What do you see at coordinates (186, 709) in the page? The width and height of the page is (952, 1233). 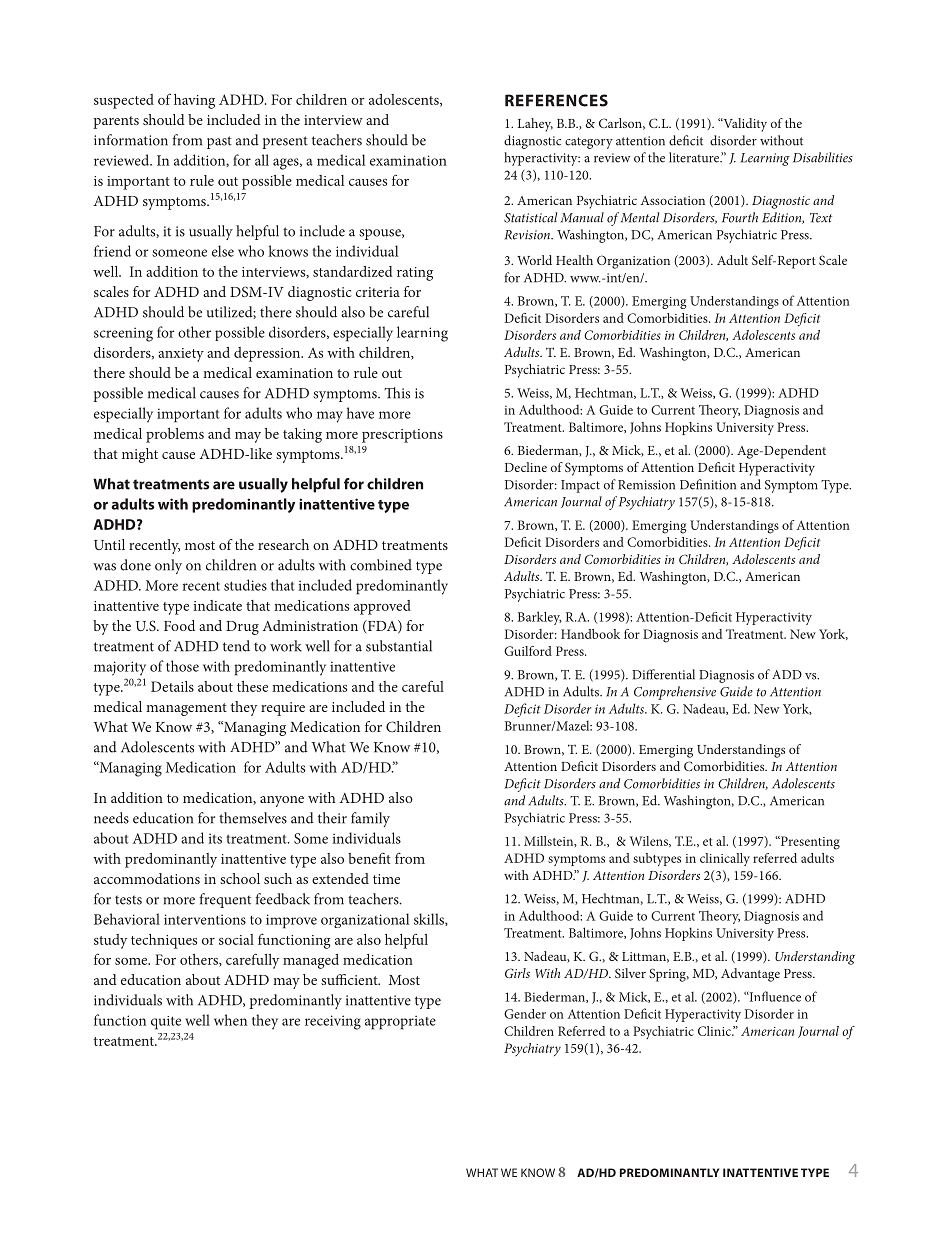 I see `management` at bounding box center [186, 709].
